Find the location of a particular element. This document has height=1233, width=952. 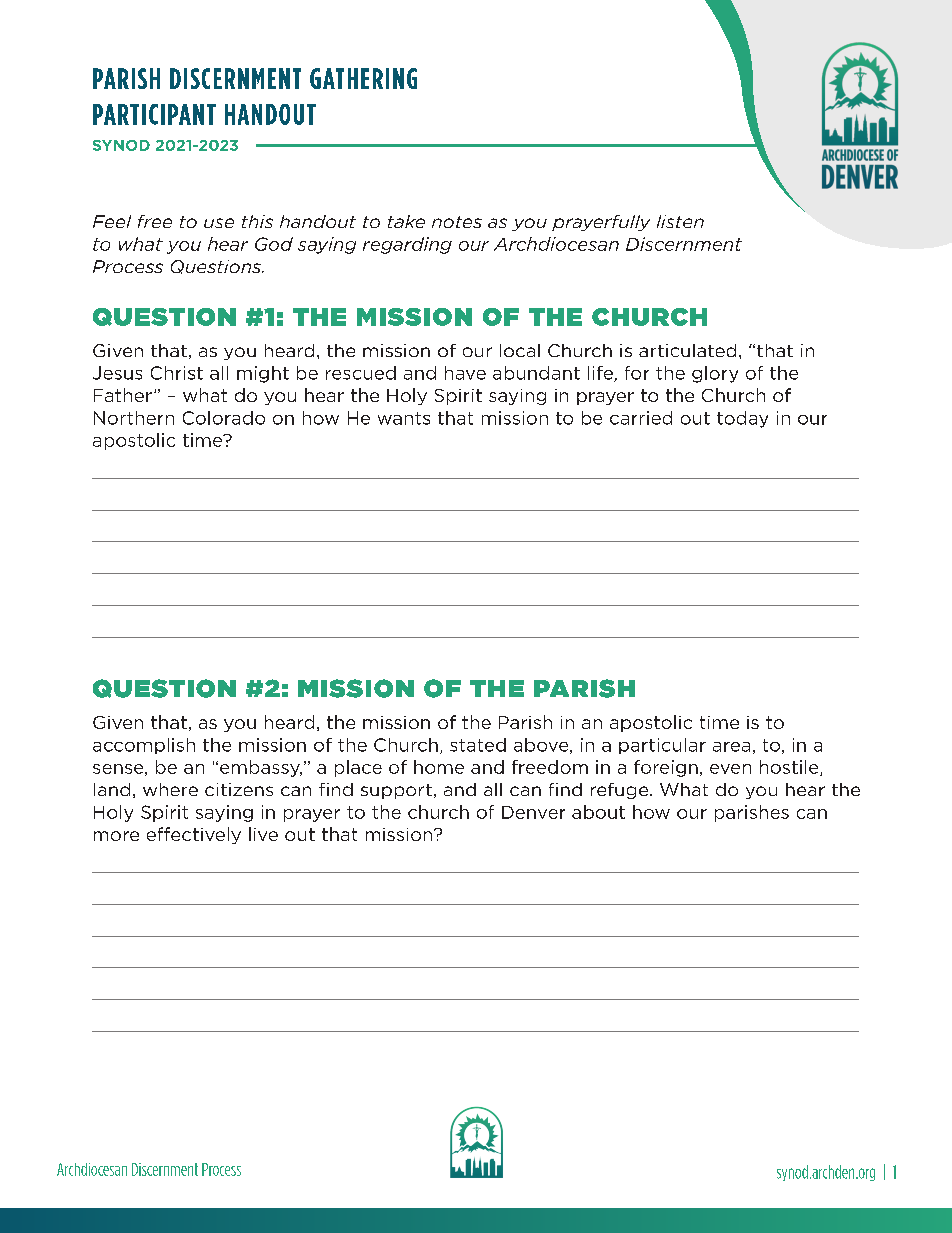

Colorado is located at coordinates (224, 418).
